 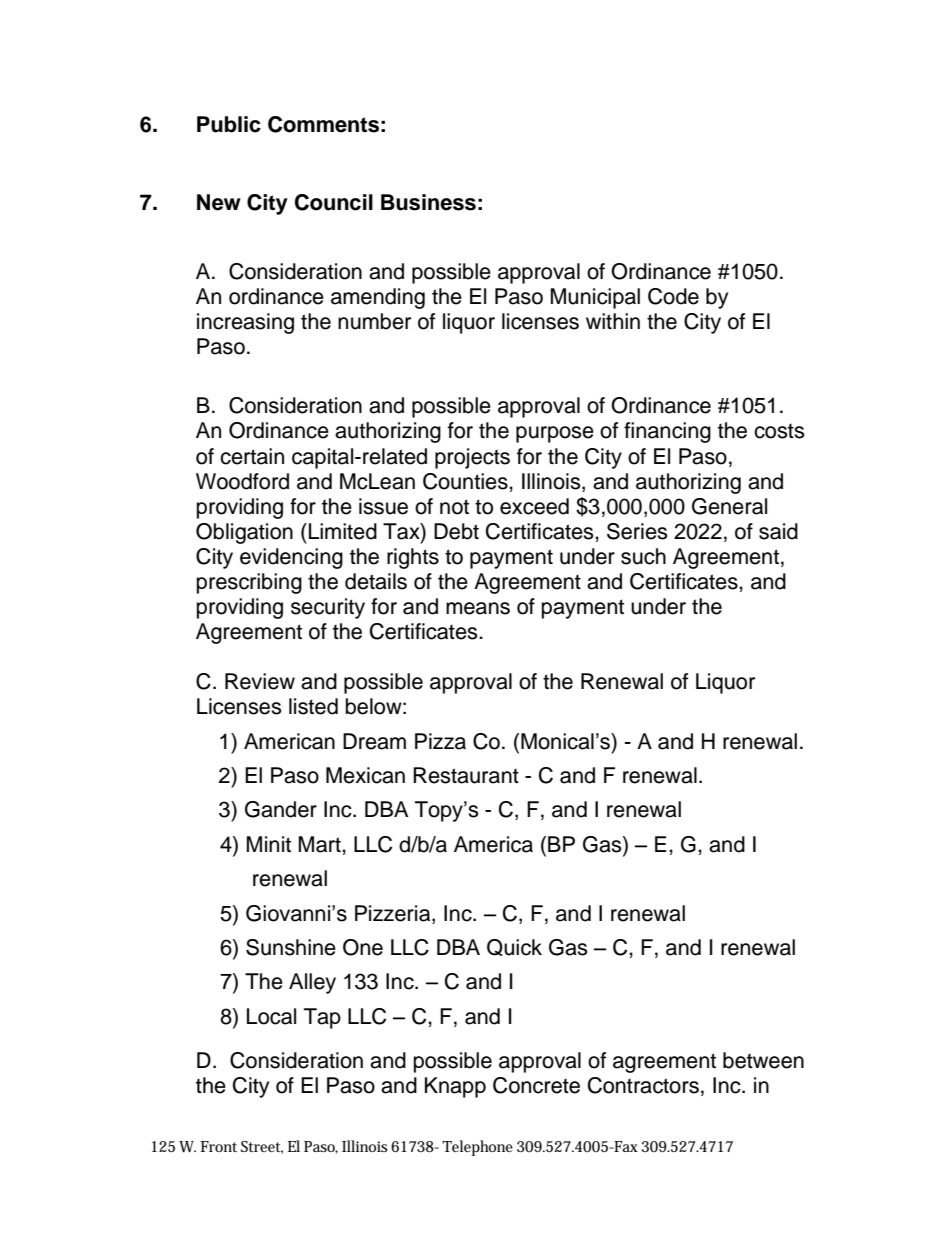 I want to click on Restaurant, so click(x=466, y=775).
